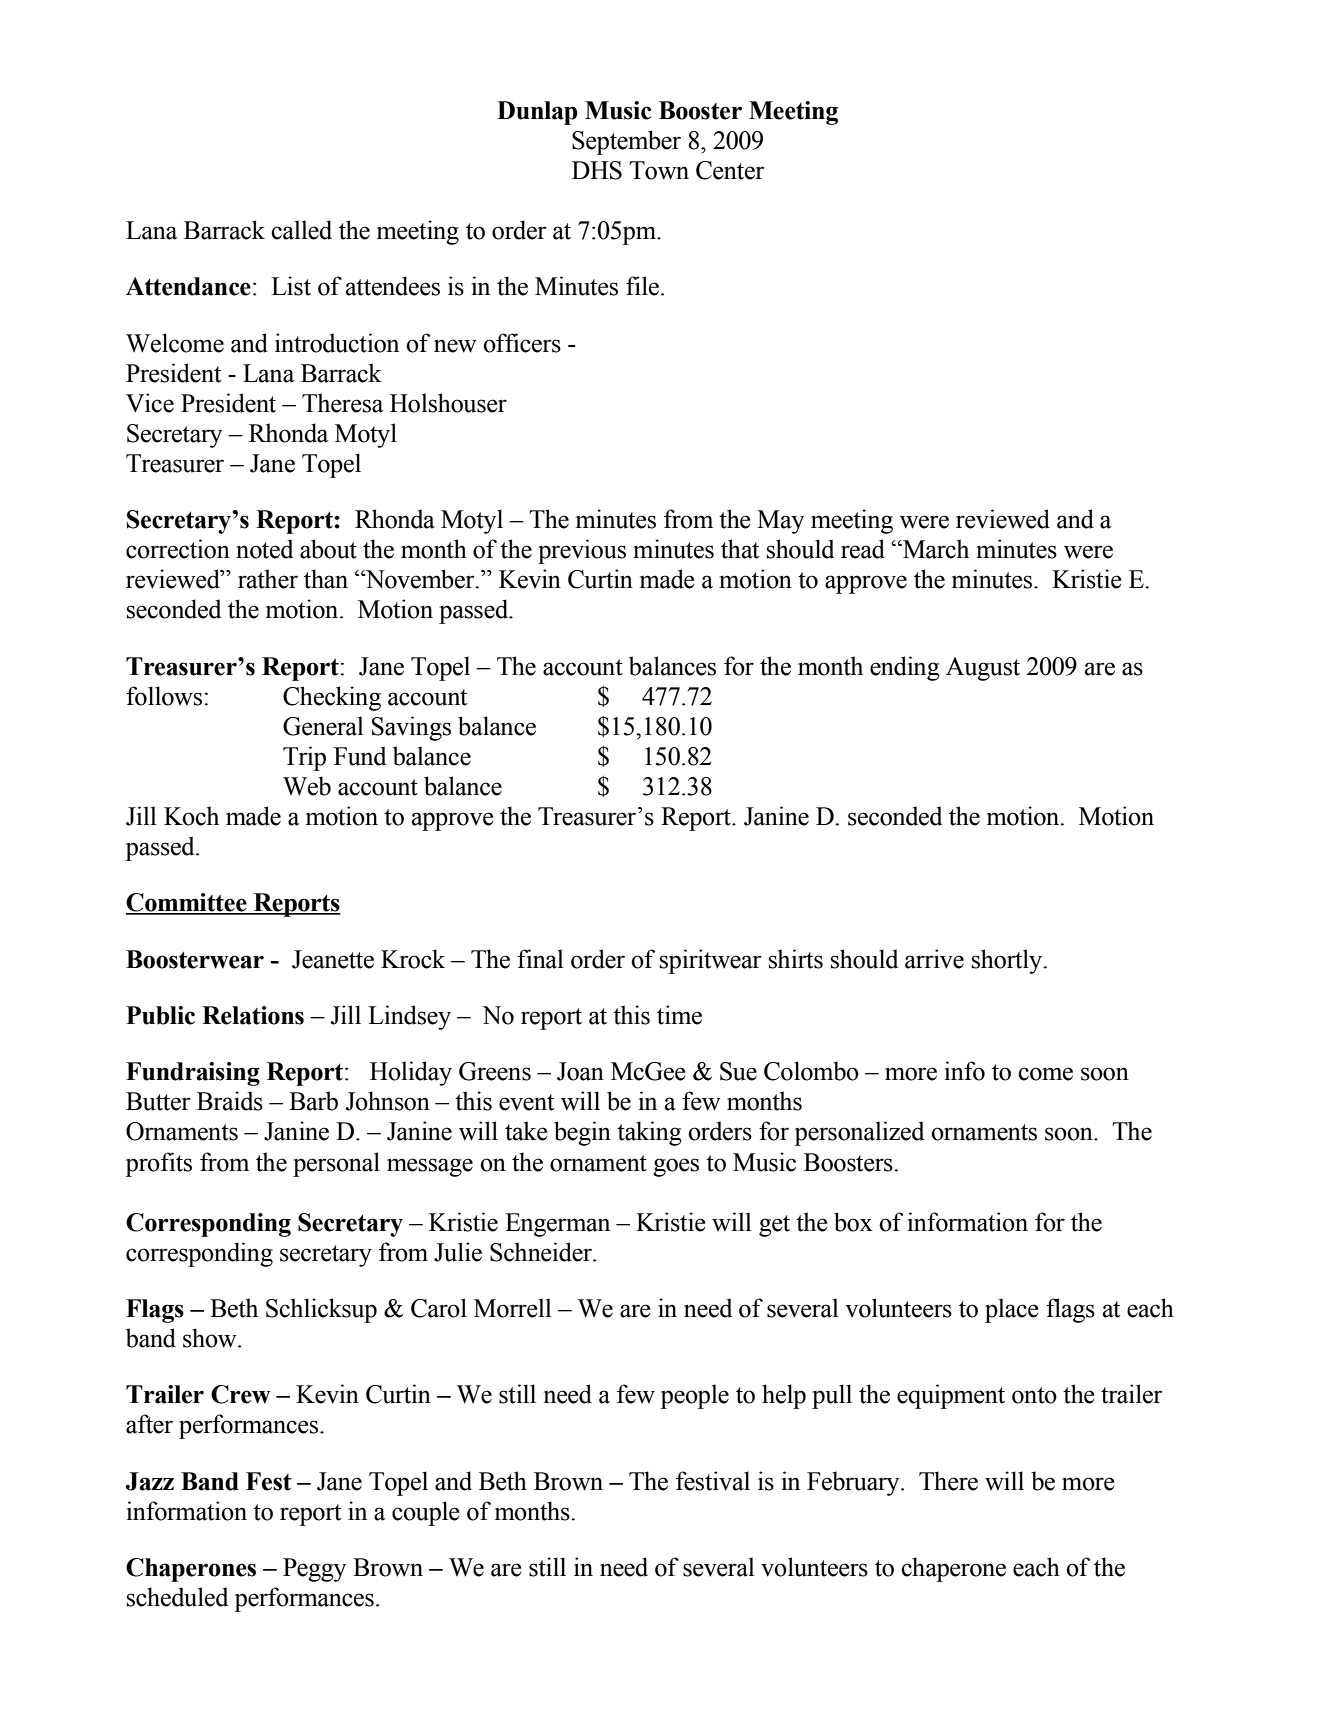 The height and width of the screenshot is (1727, 1335). I want to click on box, so click(853, 1222).
